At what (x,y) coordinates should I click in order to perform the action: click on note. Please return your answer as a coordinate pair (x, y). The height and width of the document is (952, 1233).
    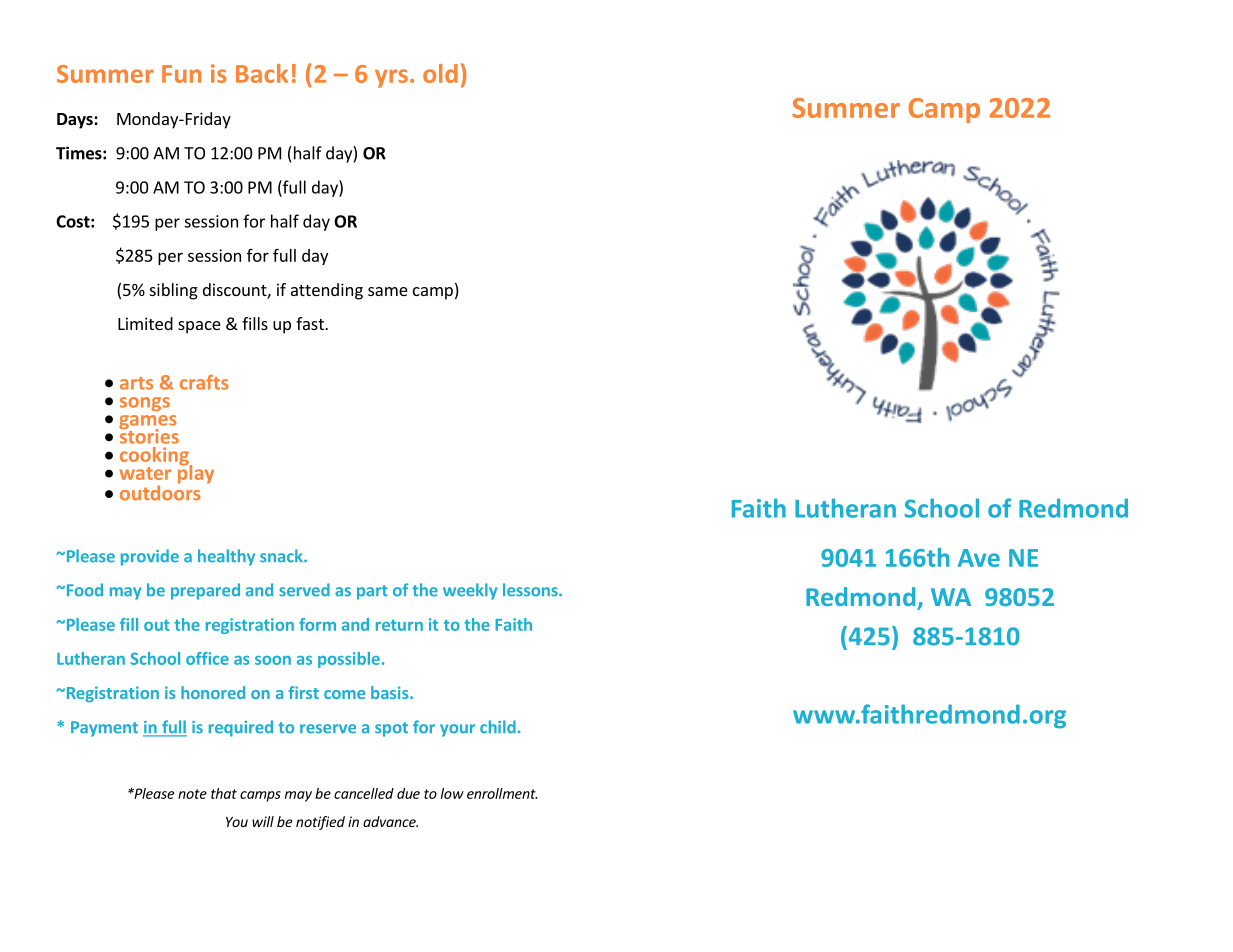
    Looking at the image, I should click on (192, 794).
